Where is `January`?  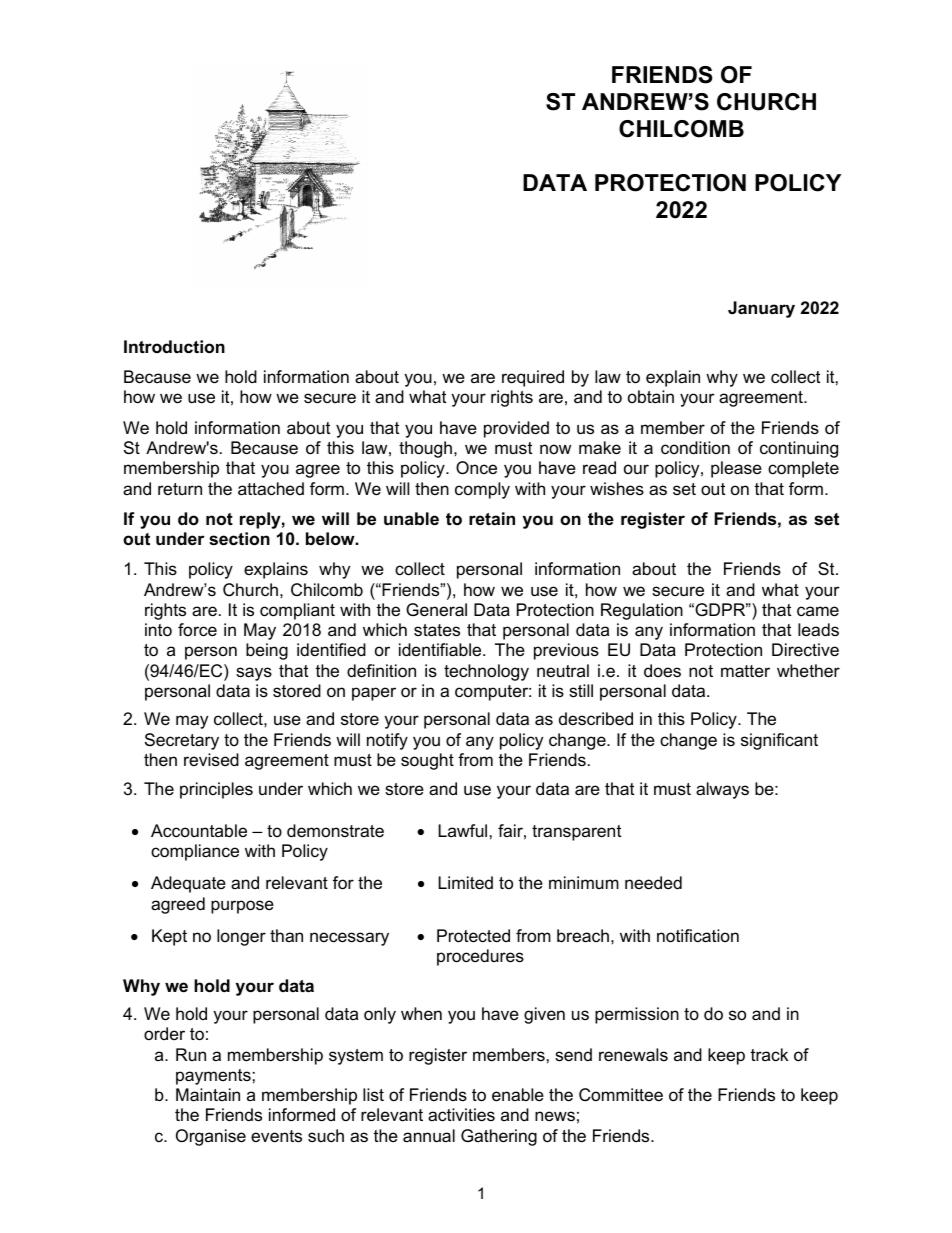 January is located at coordinates (761, 309).
